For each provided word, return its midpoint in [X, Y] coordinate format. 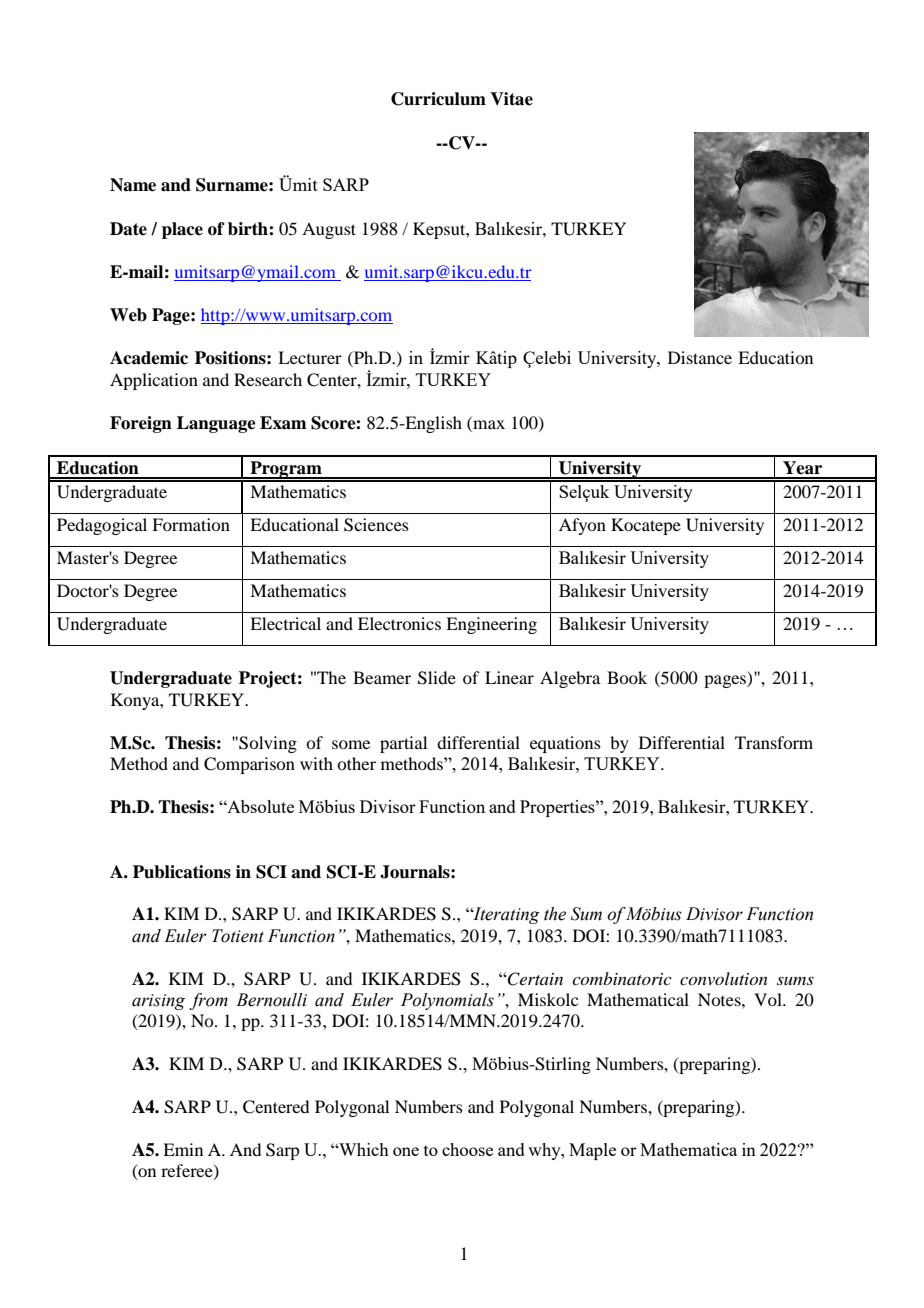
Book [627, 677]
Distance [700, 357]
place [182, 230]
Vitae [511, 99]
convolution [724, 978]
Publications [182, 872]
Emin [183, 1149]
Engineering [491, 625]
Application [154, 381]
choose [467, 1149]
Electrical [285, 623]
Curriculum [438, 99]
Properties [558, 808]
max [488, 426]
